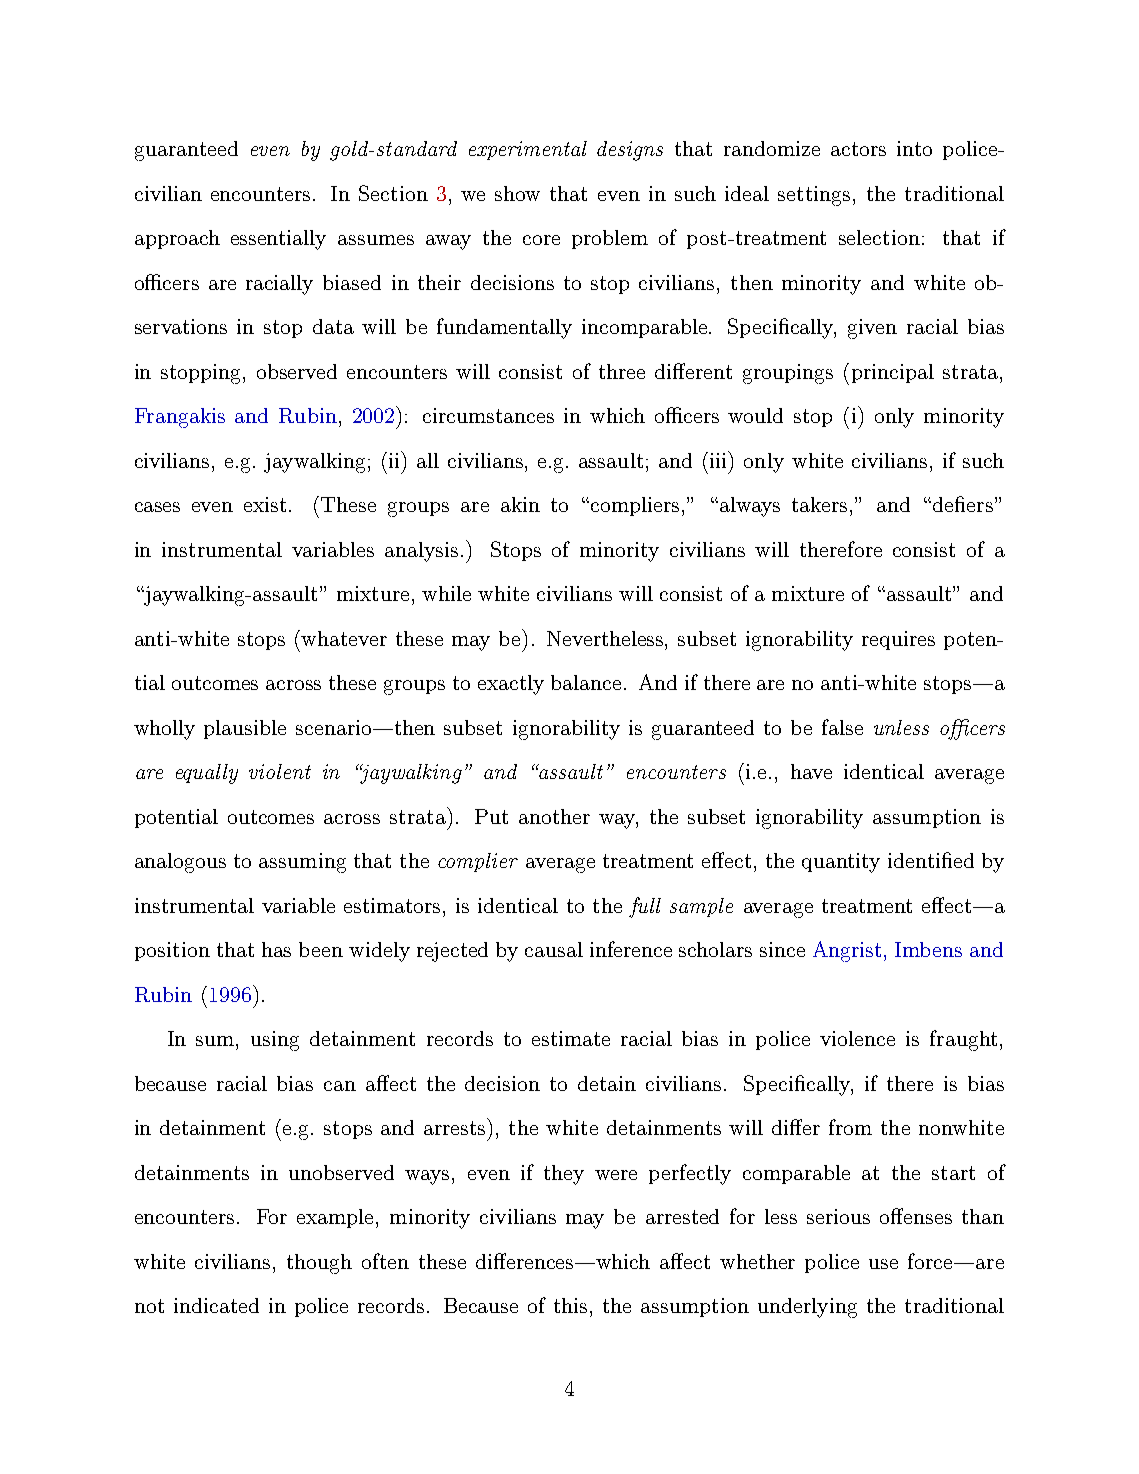  I want to click on show, so click(517, 193).
